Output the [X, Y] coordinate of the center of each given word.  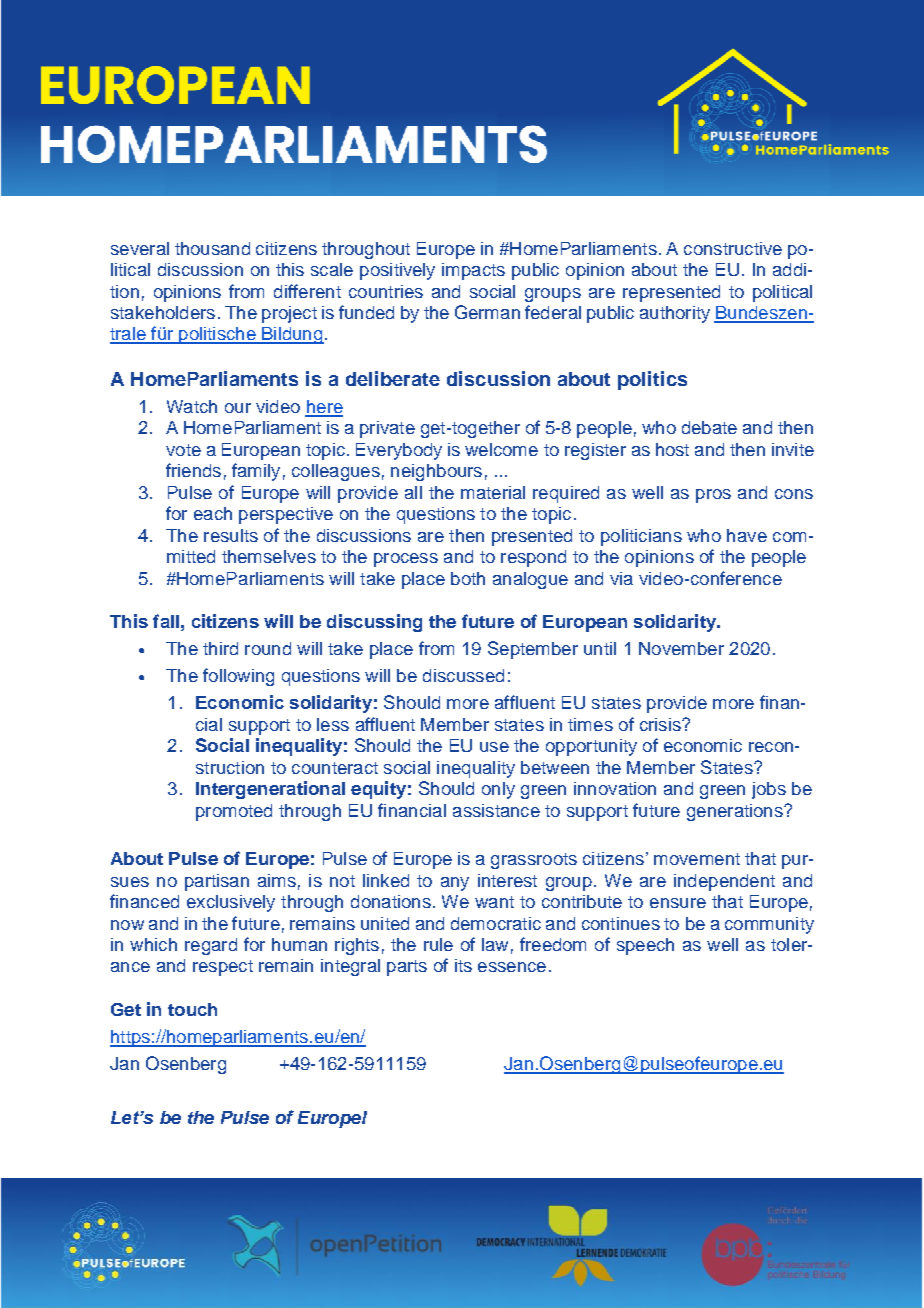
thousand [212, 248]
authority [675, 314]
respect [223, 968]
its [463, 965]
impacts [473, 271]
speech [645, 946]
